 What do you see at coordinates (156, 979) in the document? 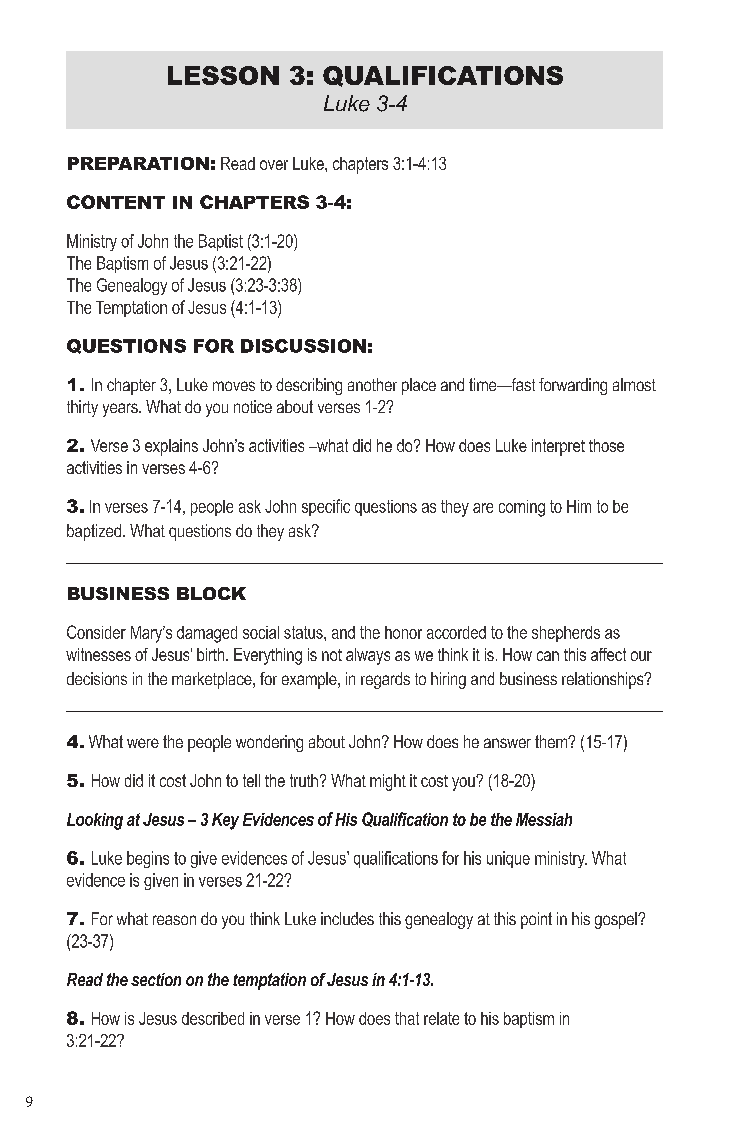
I see `section` at bounding box center [156, 979].
